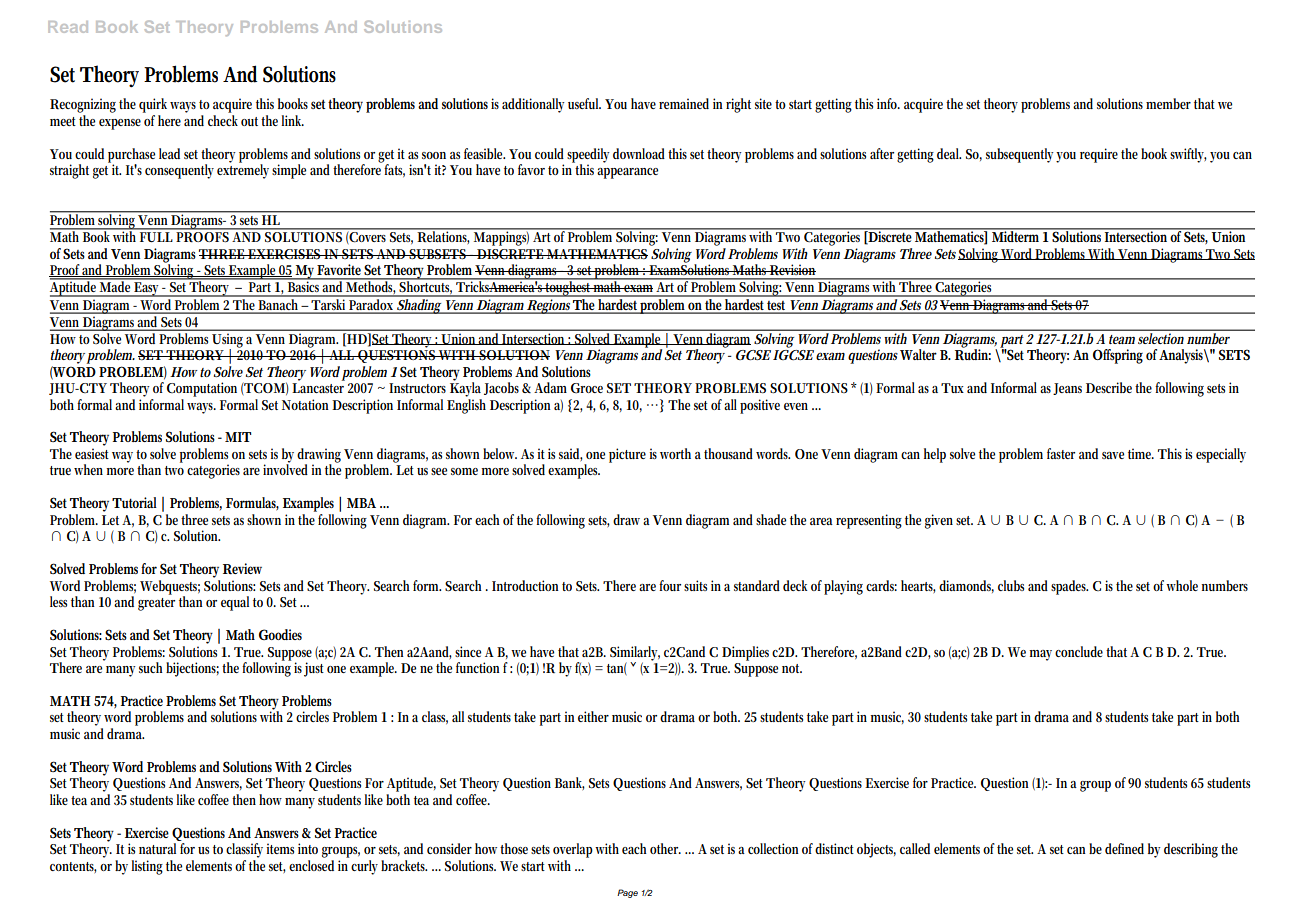  I want to click on Read, so click(68, 27).
